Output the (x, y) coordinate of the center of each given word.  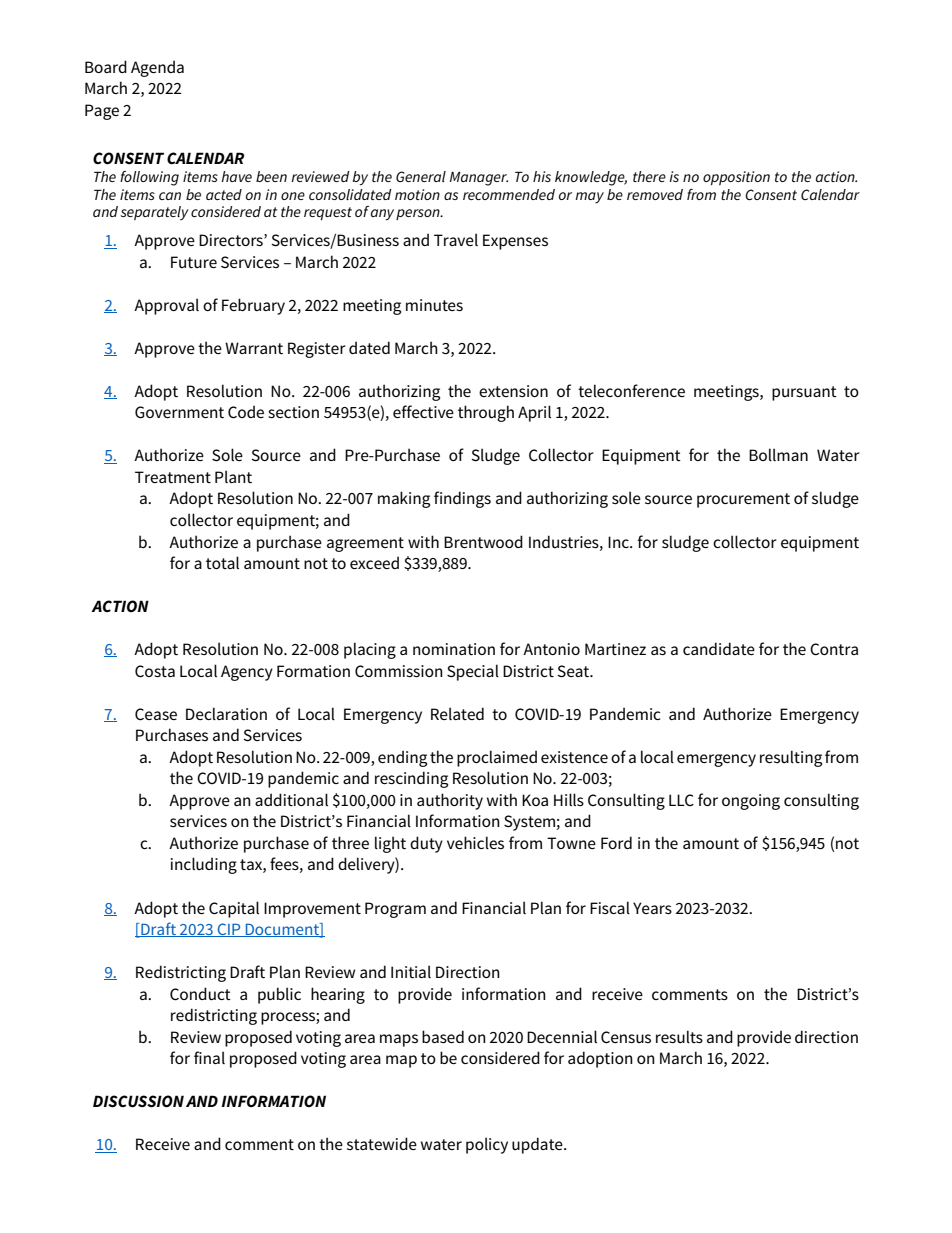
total (222, 562)
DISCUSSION (138, 1101)
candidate (719, 648)
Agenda (157, 68)
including (204, 865)
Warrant (254, 348)
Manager (479, 179)
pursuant (804, 393)
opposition (736, 178)
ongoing (751, 802)
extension (513, 391)
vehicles (475, 842)
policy (487, 1145)
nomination (454, 649)
